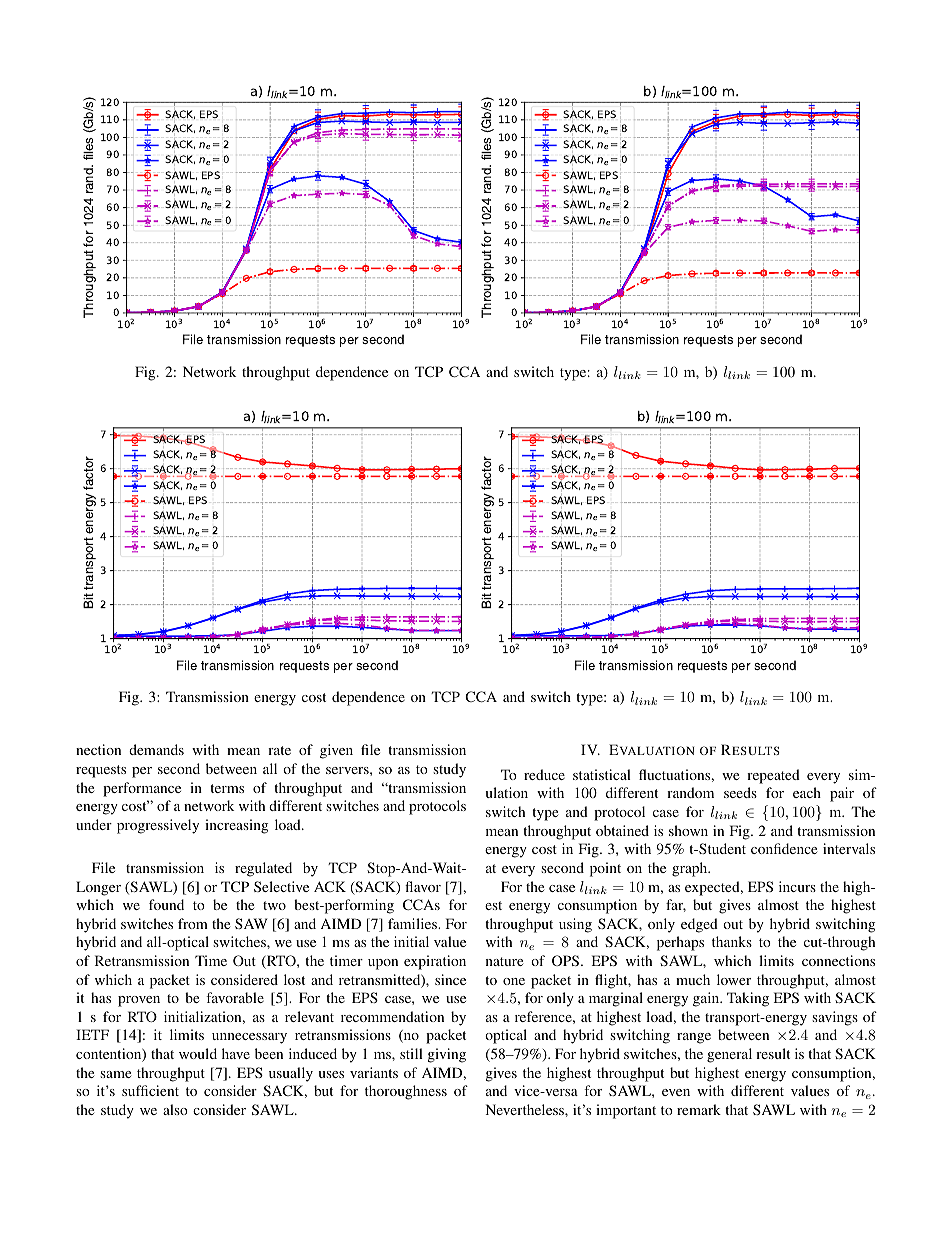  What do you see at coordinates (773, 776) in the document?
I see `repeated` at bounding box center [773, 776].
